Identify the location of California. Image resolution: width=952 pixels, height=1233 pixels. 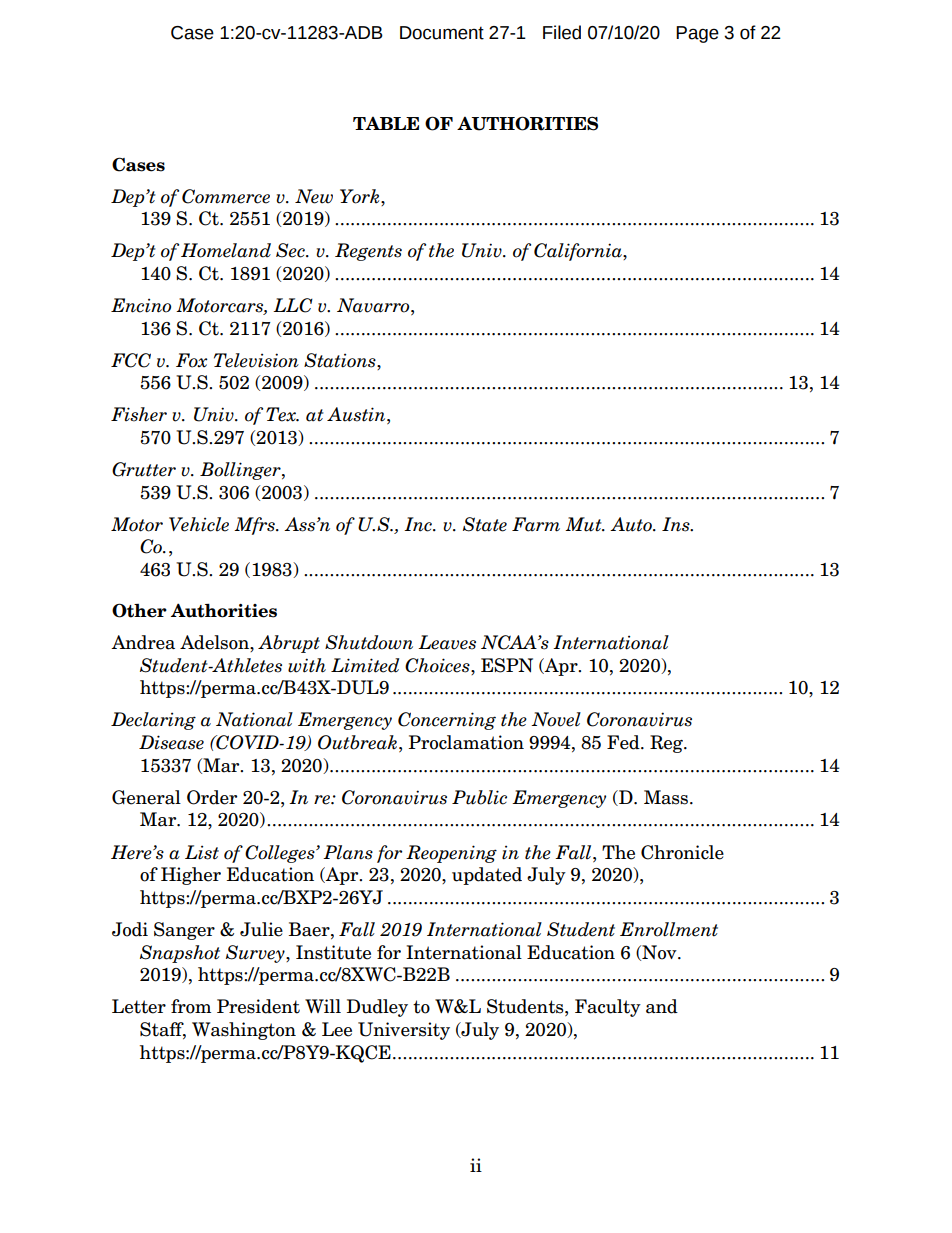
(579, 252).
